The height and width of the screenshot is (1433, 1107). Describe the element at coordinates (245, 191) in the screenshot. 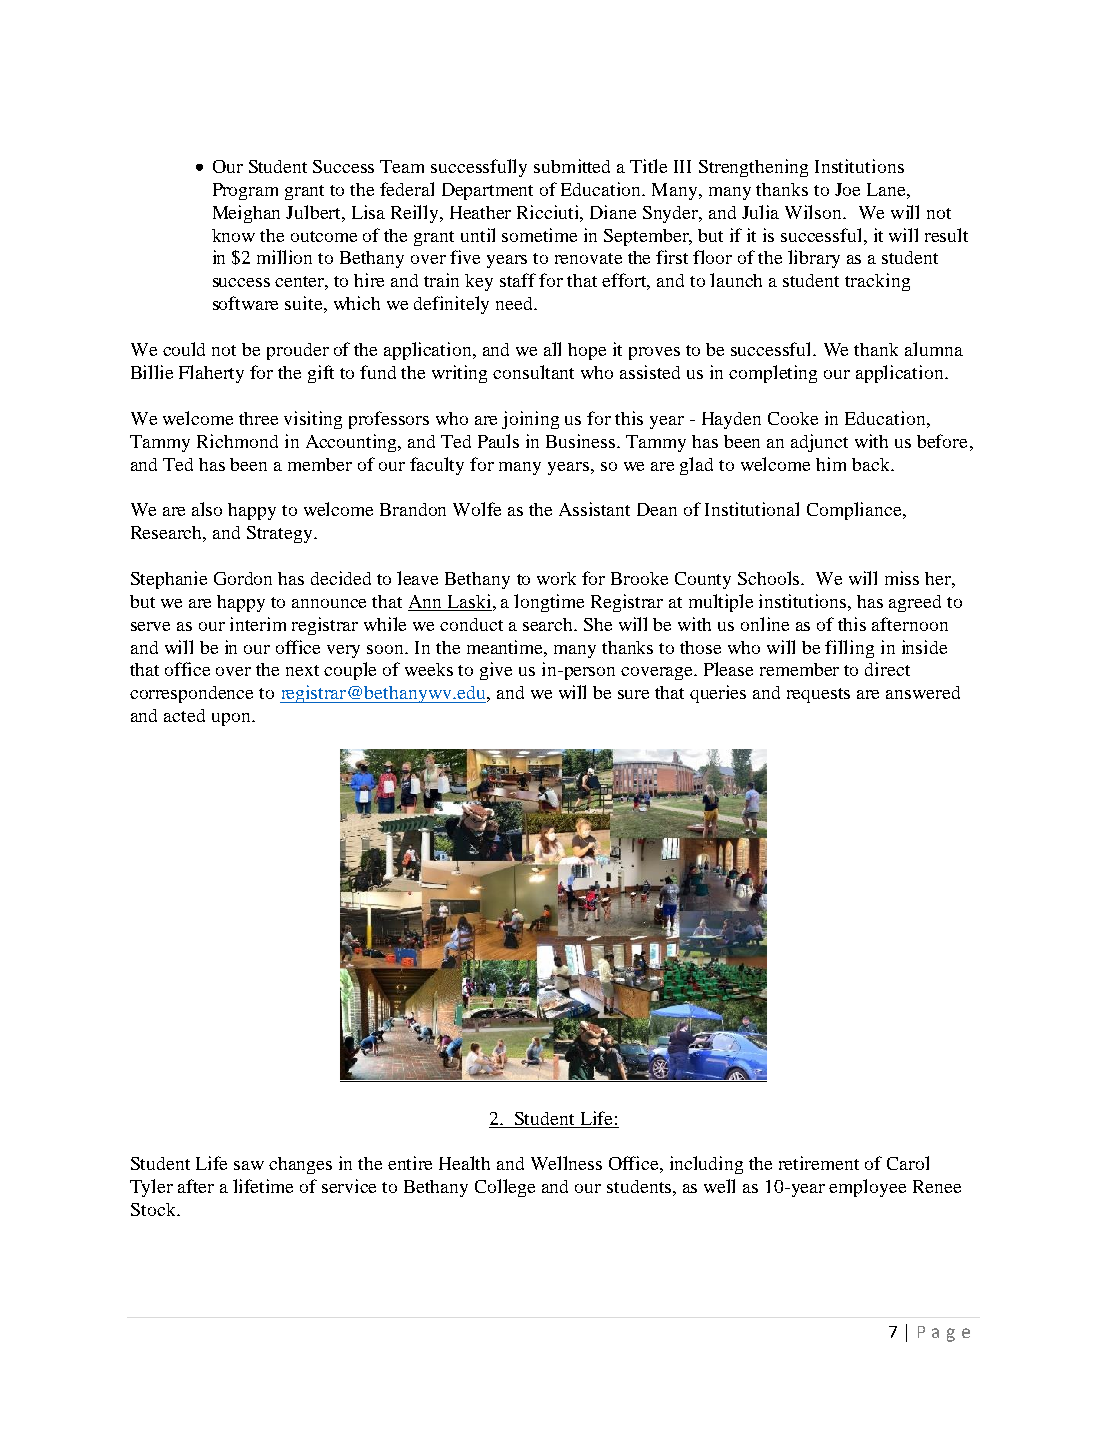

I see `Program` at that location.
